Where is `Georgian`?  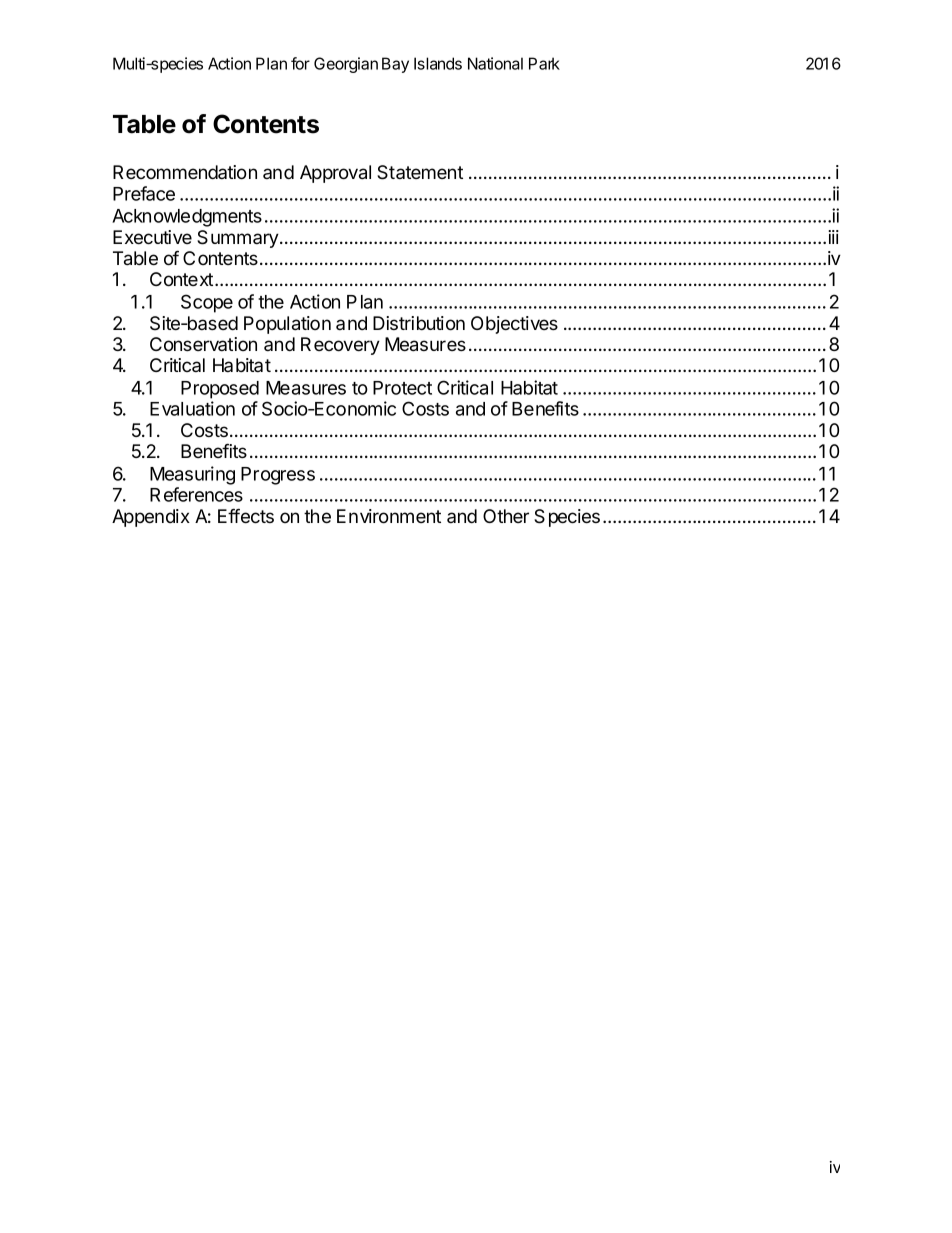 Georgian is located at coordinates (346, 65).
